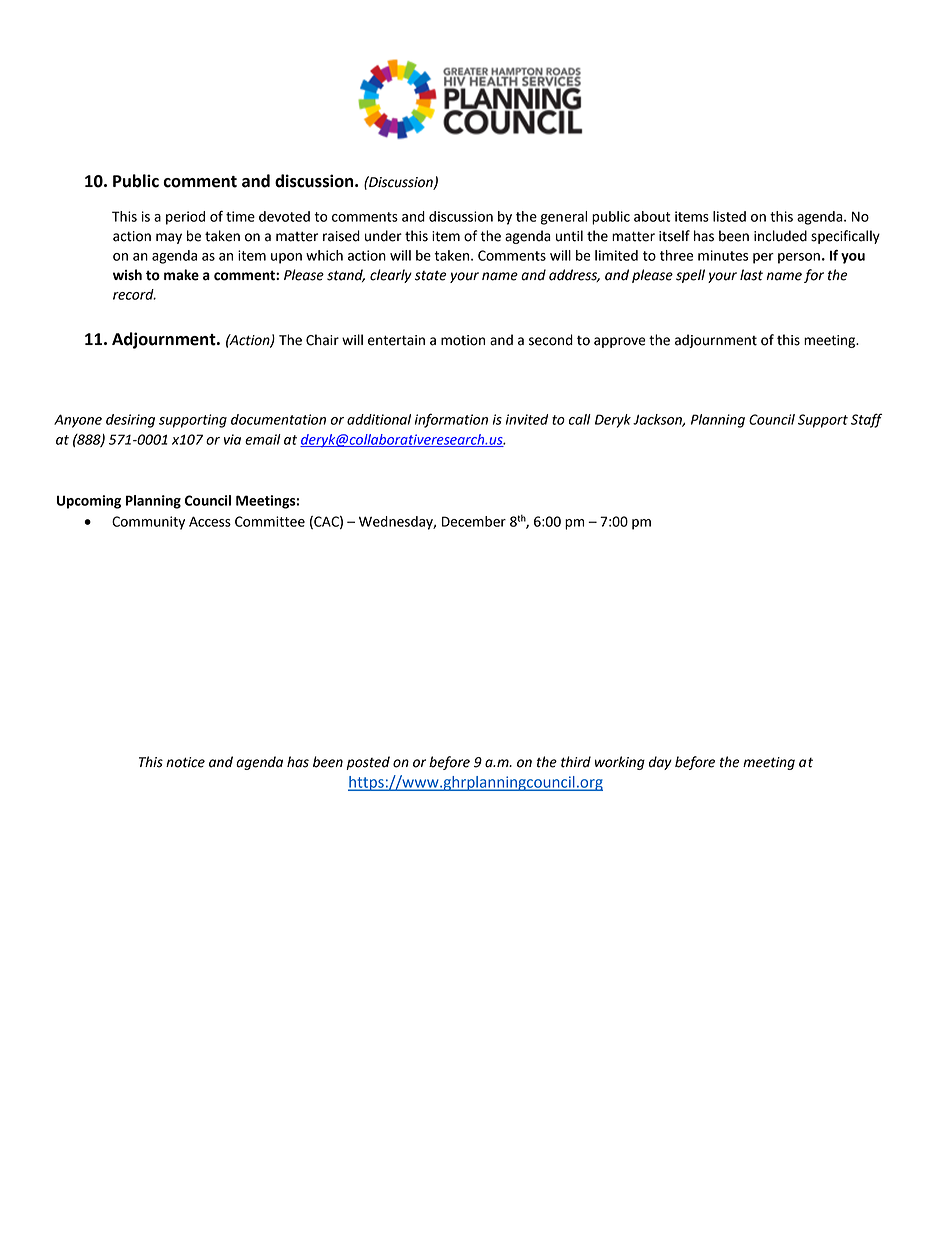  I want to click on motion, so click(463, 340).
